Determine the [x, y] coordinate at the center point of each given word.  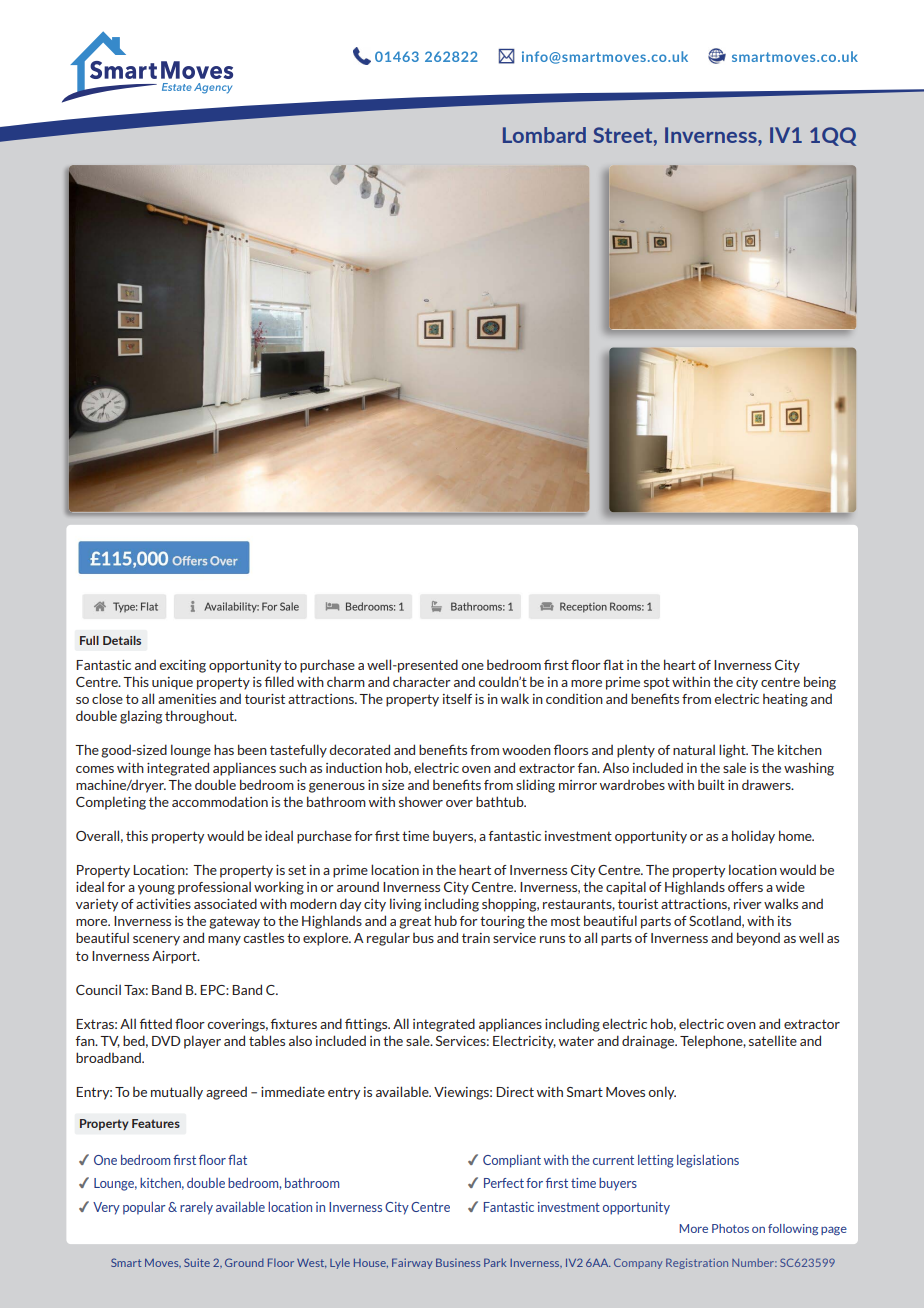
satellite [773, 1040]
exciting [182, 666]
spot [657, 683]
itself [457, 698]
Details [122, 640]
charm [346, 682]
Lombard [544, 135]
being [820, 683]
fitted [155, 1023]
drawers [767, 784]
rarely [196, 1208]
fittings [367, 1025]
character [422, 681]
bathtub [501, 801]
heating [785, 700]
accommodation [220, 801]
